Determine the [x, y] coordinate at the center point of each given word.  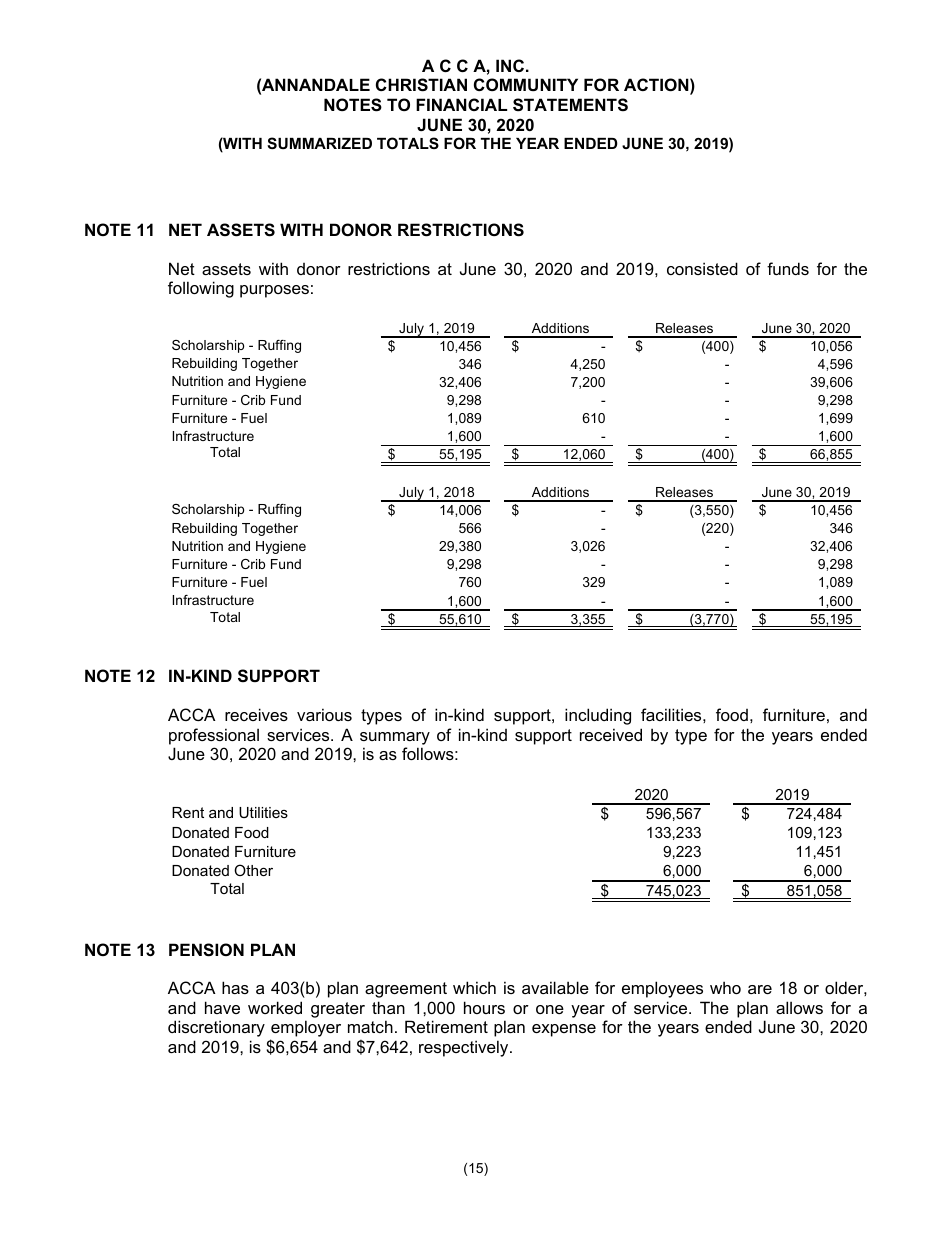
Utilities [263, 812]
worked [275, 1007]
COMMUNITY [526, 84]
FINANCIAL [461, 104]
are [760, 989]
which [474, 987]
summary [395, 738]
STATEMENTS [570, 105]
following [201, 289]
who [725, 987]
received [611, 734]
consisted [702, 268]
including [598, 716]
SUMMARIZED [319, 143]
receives [256, 714]
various [324, 714]
